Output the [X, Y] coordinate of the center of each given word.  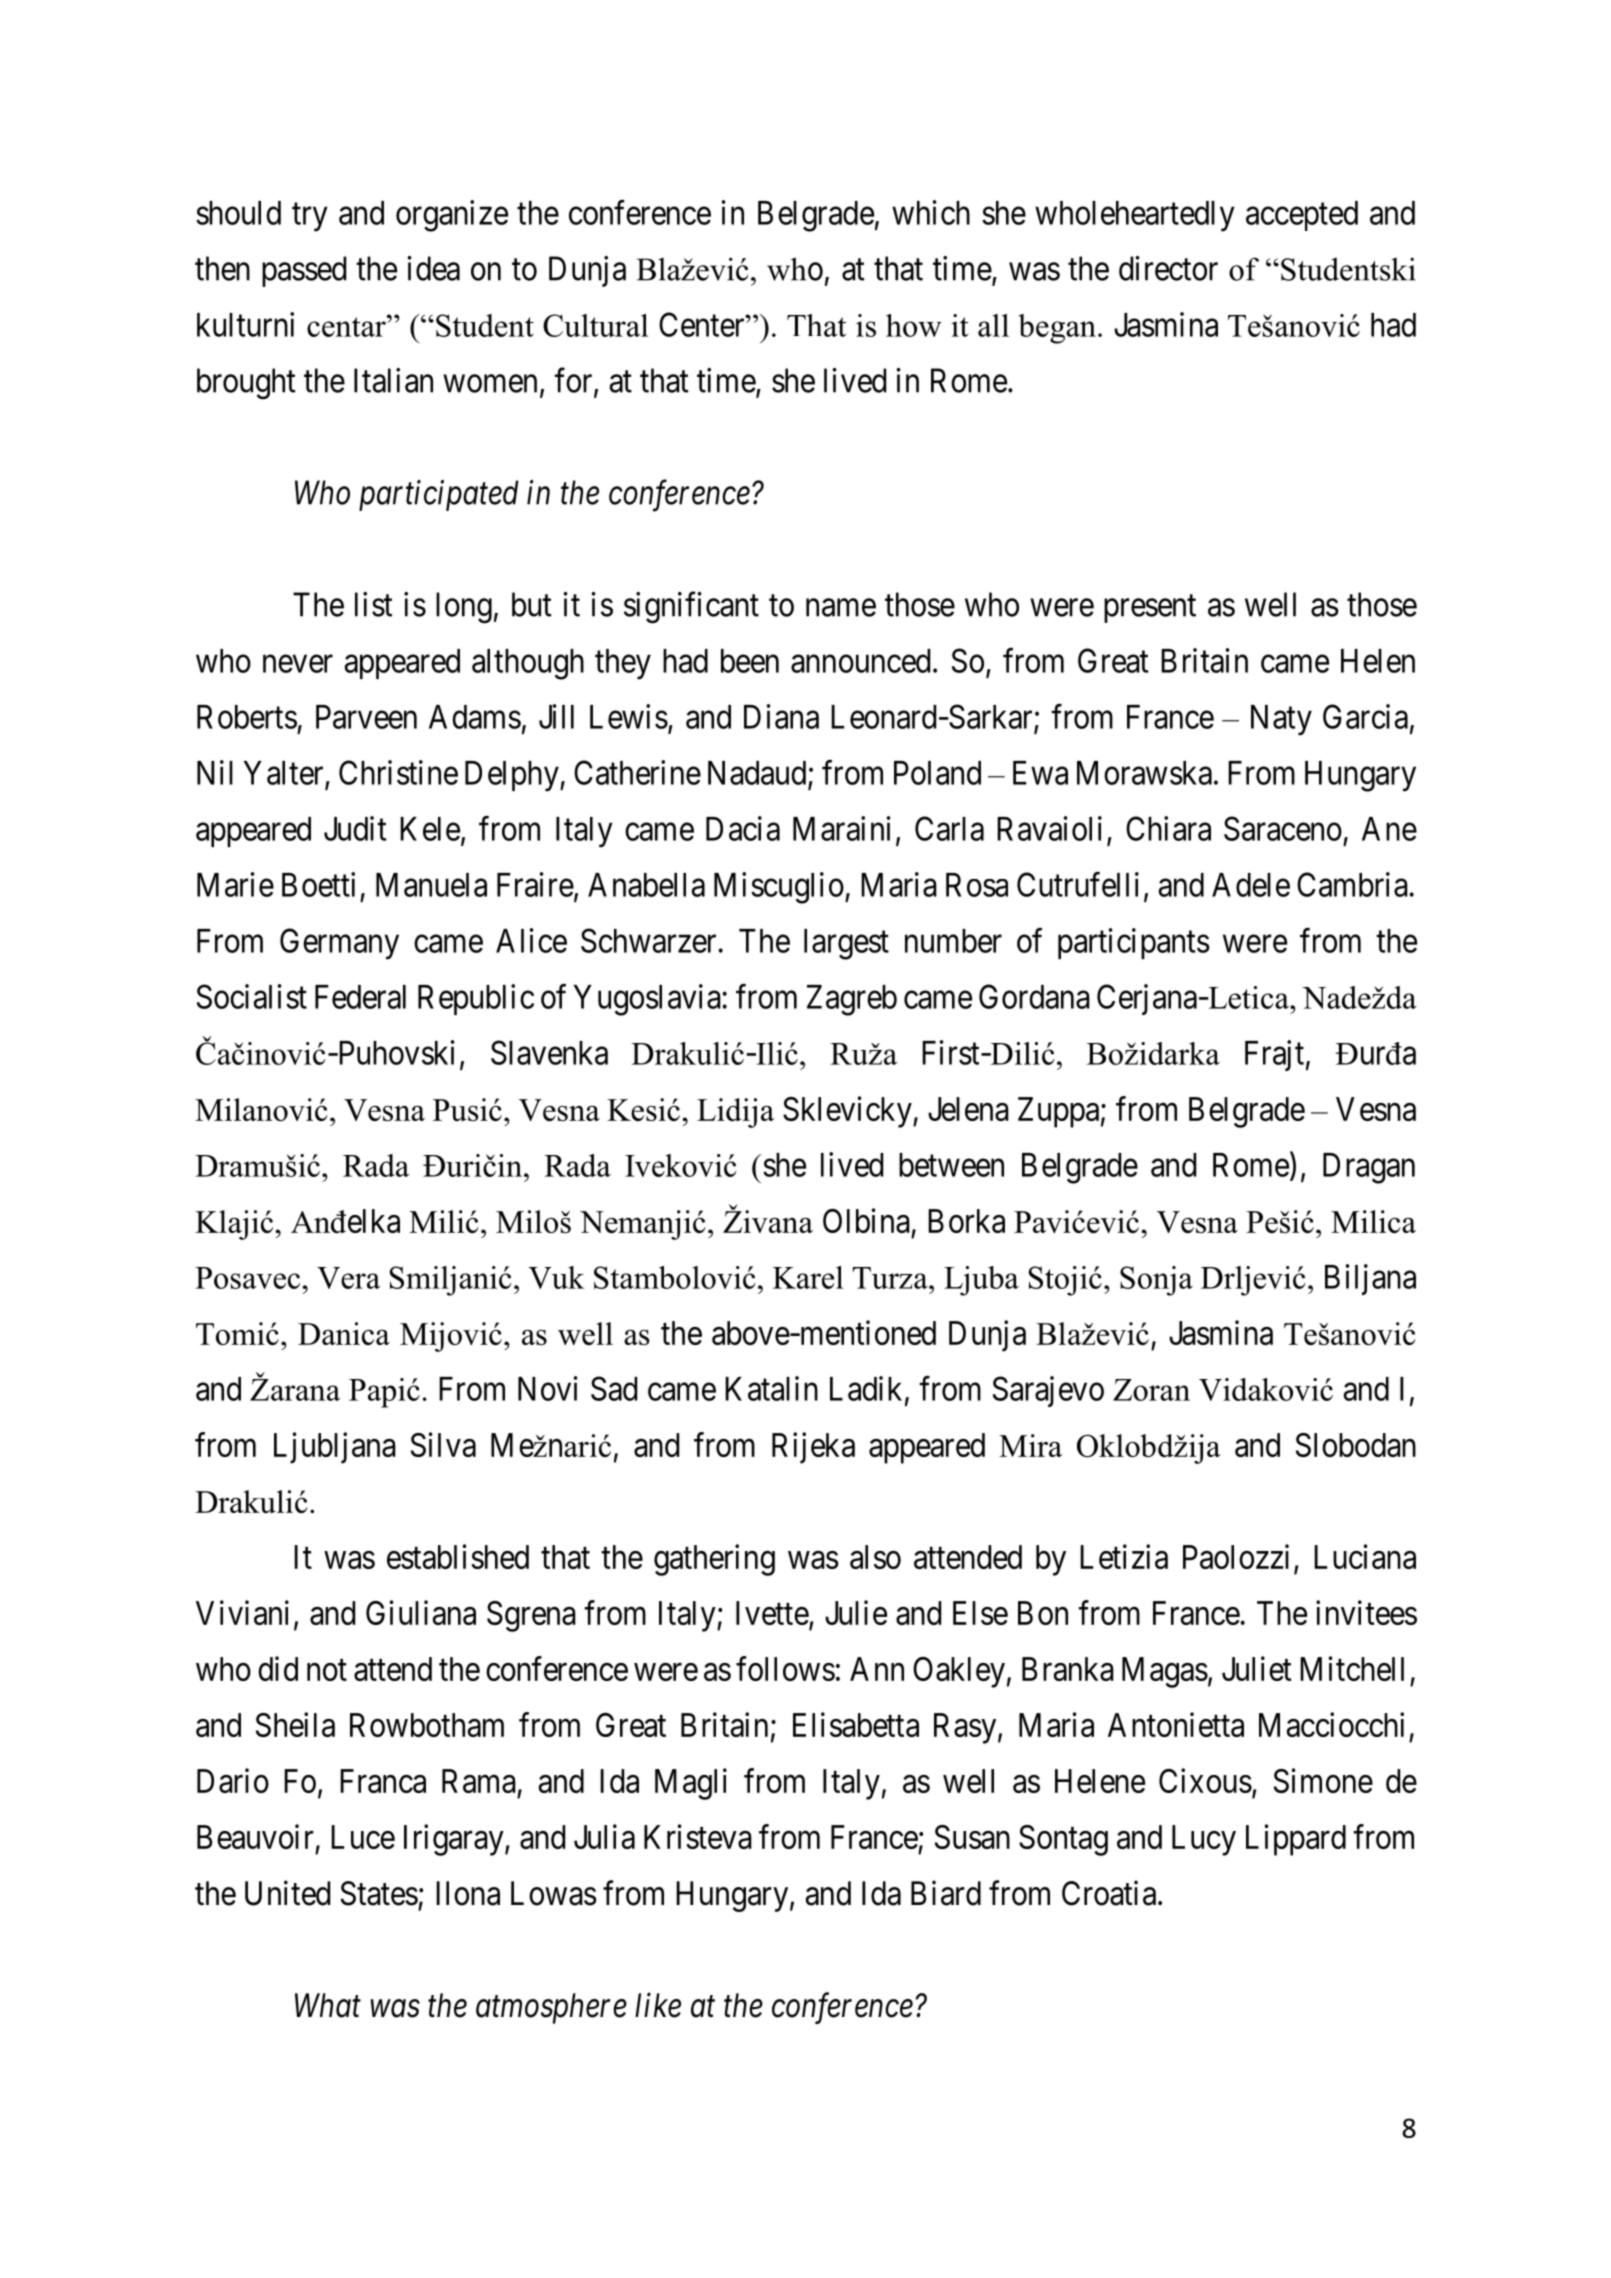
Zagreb [852, 1000]
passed [304, 271]
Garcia [1365, 716]
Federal [360, 997]
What [328, 2005]
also [875, 1557]
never [298, 664]
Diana [781, 716]
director [1168, 268]
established [458, 1556]
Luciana [1365, 1556]
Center [703, 324]
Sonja [1156, 1281]
